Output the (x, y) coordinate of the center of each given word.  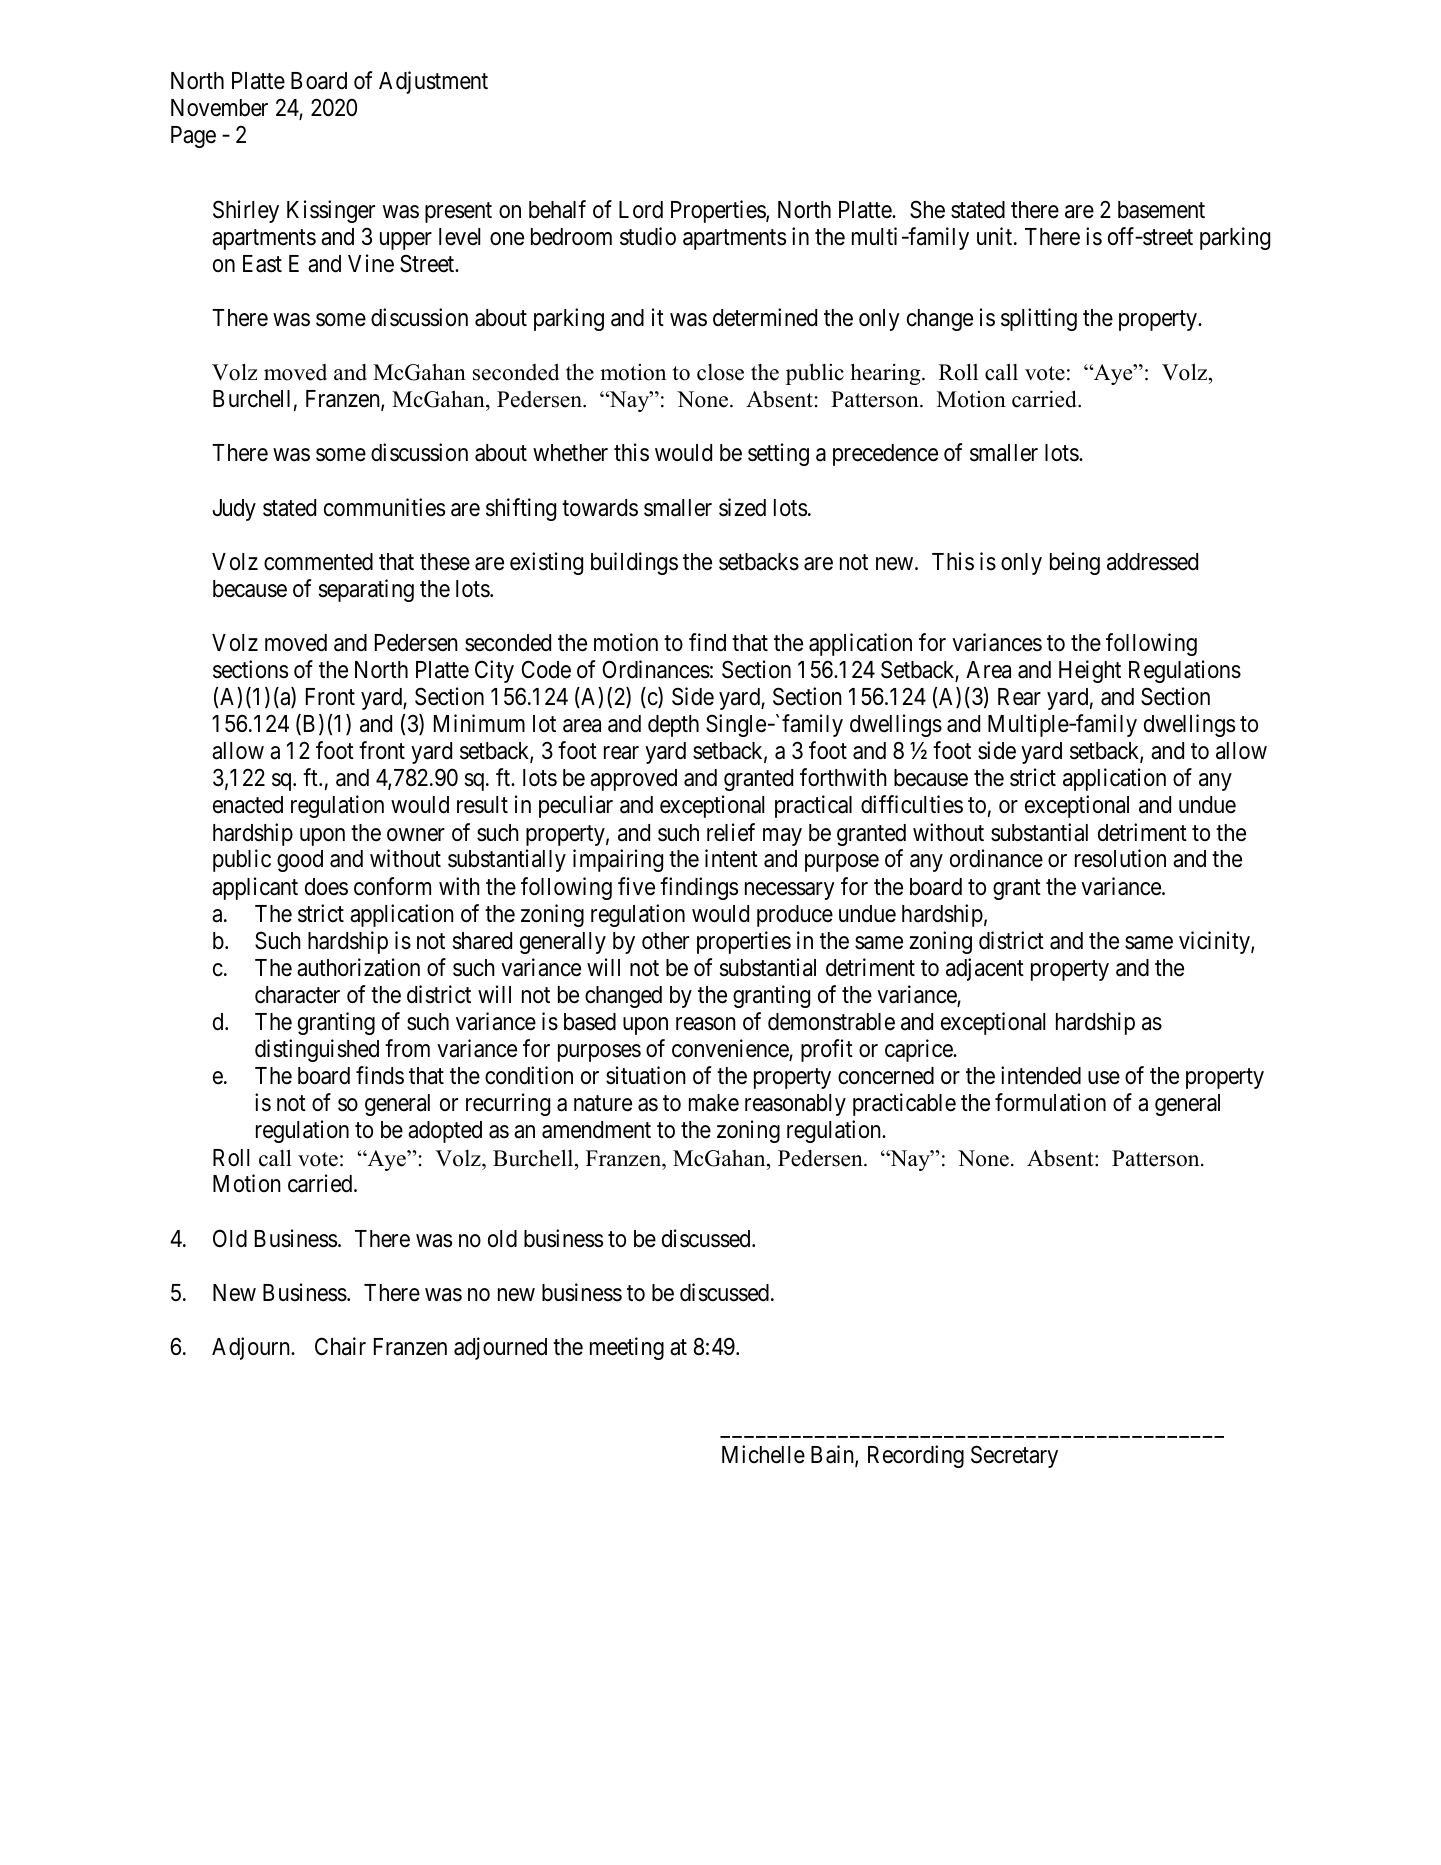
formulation (1050, 1102)
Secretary (1014, 1457)
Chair (340, 1346)
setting (778, 454)
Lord (641, 210)
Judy (234, 510)
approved (633, 780)
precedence (885, 455)
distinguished (317, 1050)
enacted (248, 805)
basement (1161, 210)
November (219, 108)
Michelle (763, 1454)
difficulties (912, 804)
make (714, 1103)
